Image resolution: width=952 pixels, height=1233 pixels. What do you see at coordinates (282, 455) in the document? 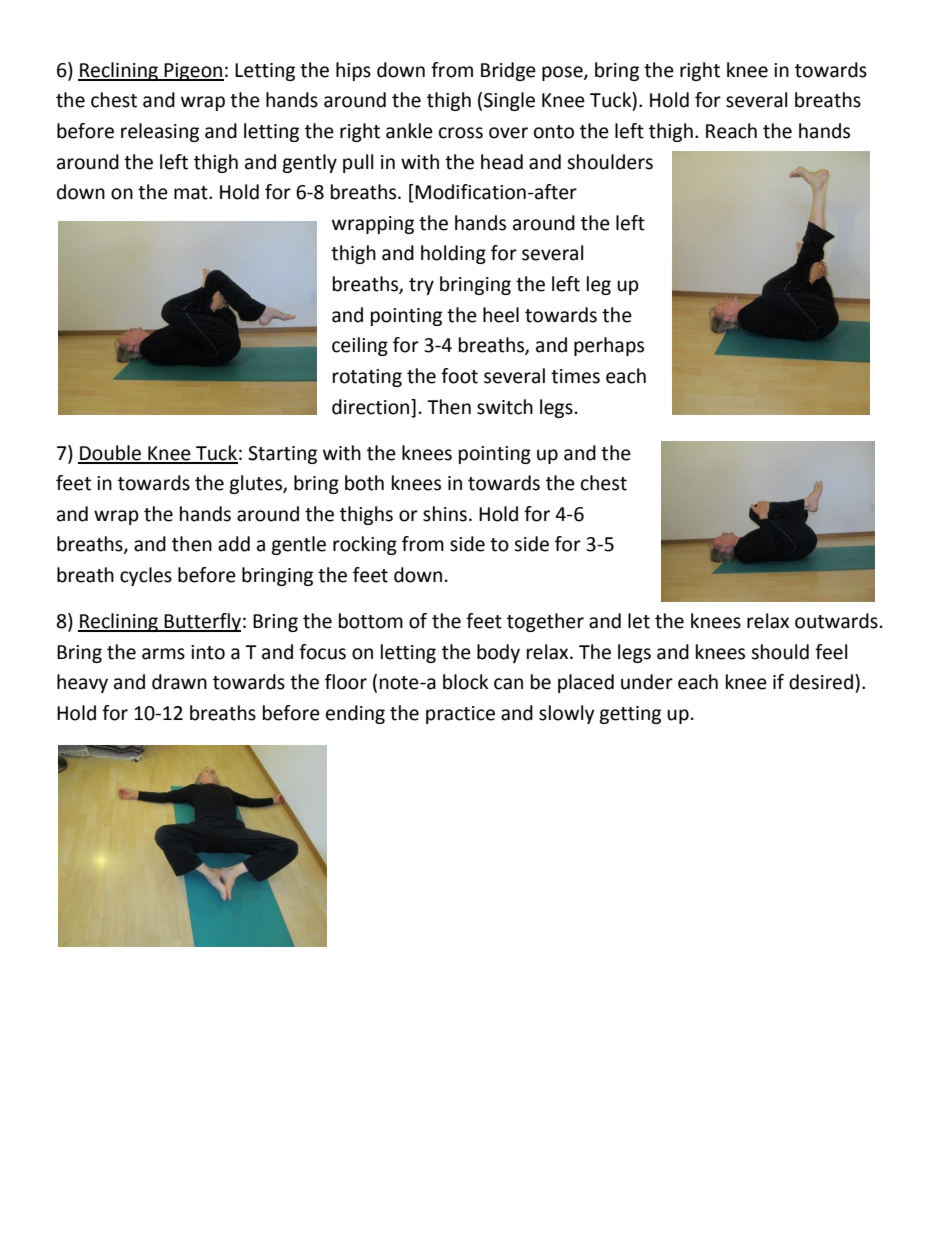
I see `Starting` at bounding box center [282, 455].
